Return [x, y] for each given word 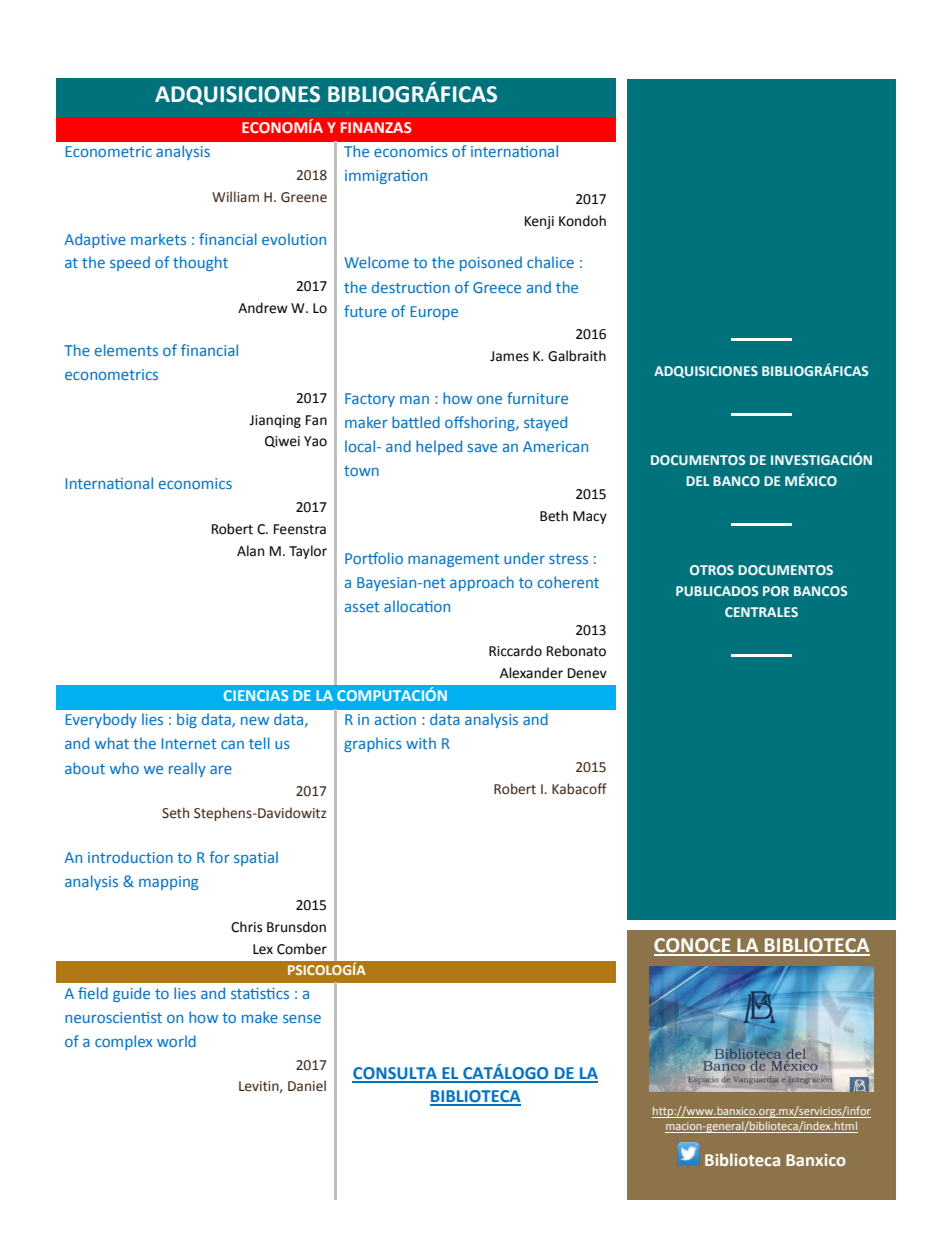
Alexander [531, 673]
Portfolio [374, 558]
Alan [250, 551]
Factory [370, 400]
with [421, 743]
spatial [256, 858]
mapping [168, 883]
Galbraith [577, 356]
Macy [590, 517]
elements [126, 350]
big [187, 720]
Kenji [539, 222]
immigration [386, 177]
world [176, 1041]
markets [158, 239]
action [395, 719]
